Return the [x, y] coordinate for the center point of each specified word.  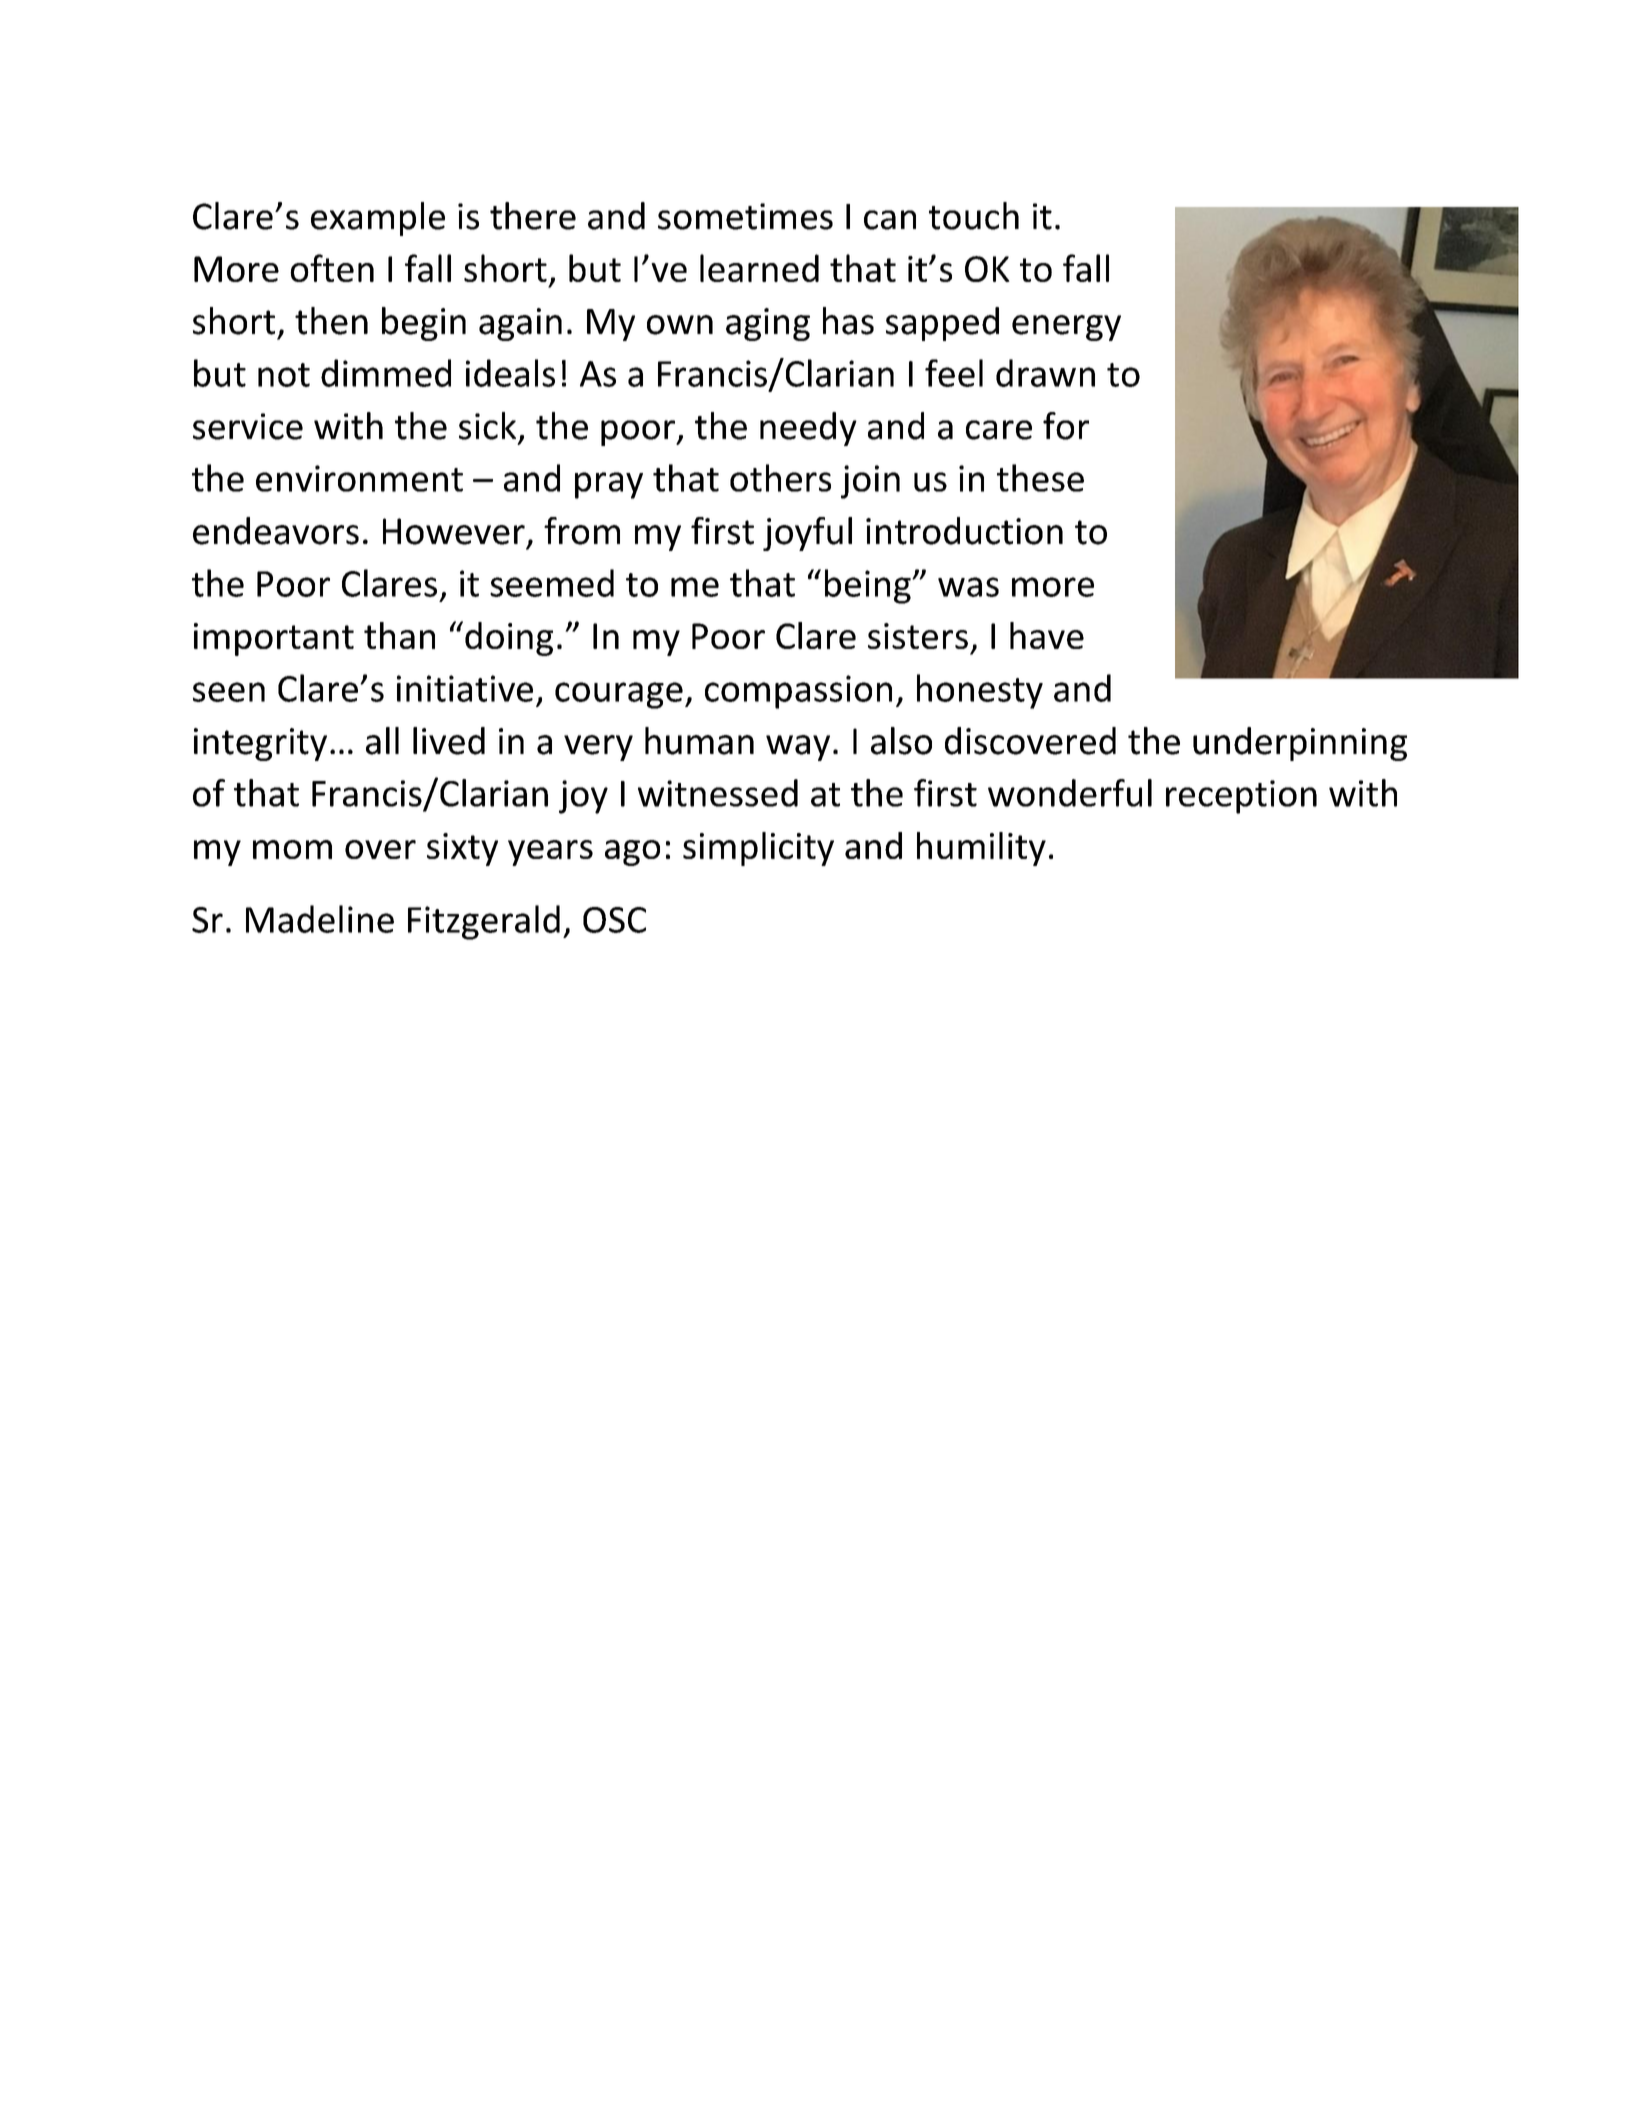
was [968, 587]
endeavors [276, 531]
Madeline [320, 919]
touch [974, 216]
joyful [807, 534]
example [378, 219]
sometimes [745, 216]
